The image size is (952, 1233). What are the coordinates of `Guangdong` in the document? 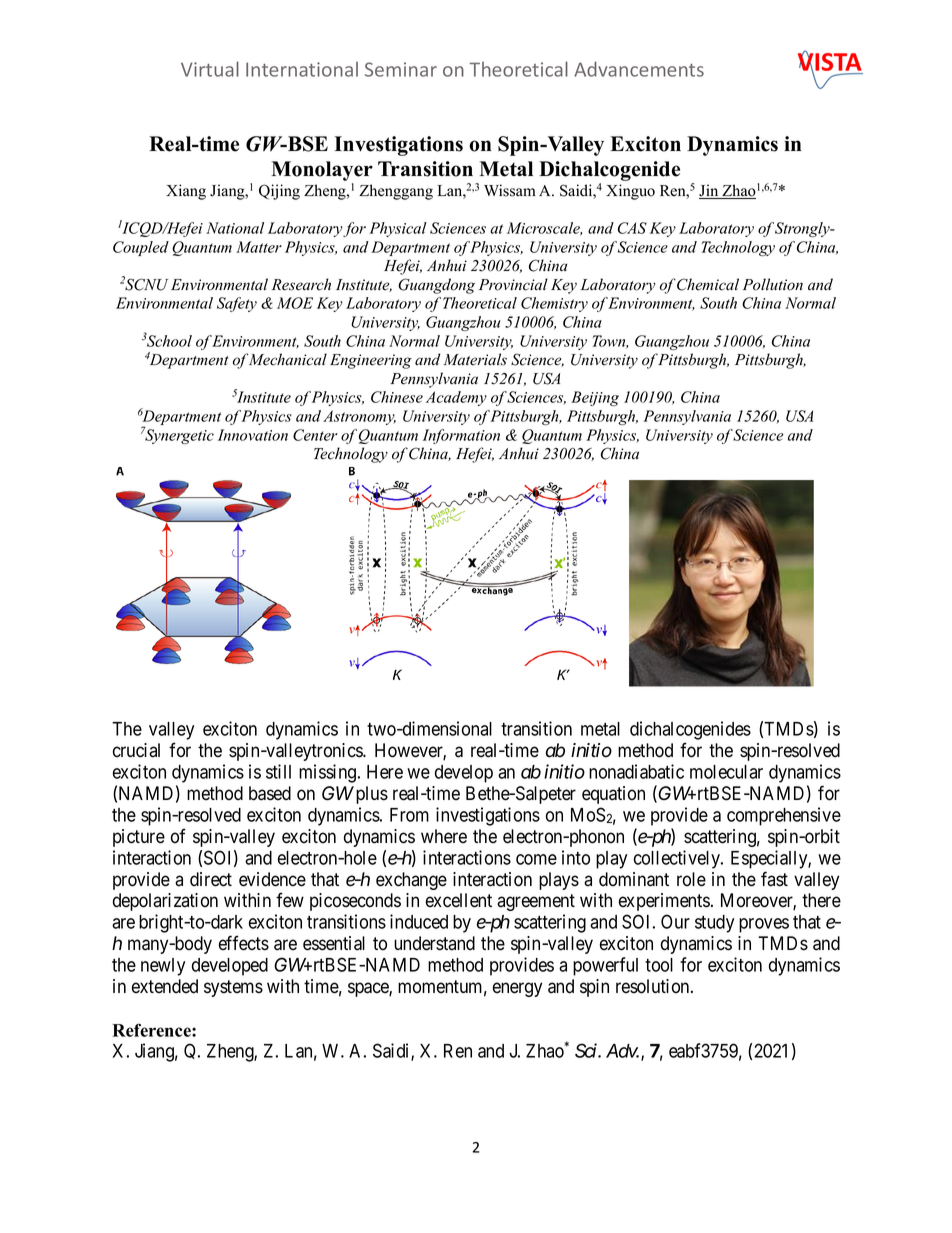 It's located at (436, 286).
